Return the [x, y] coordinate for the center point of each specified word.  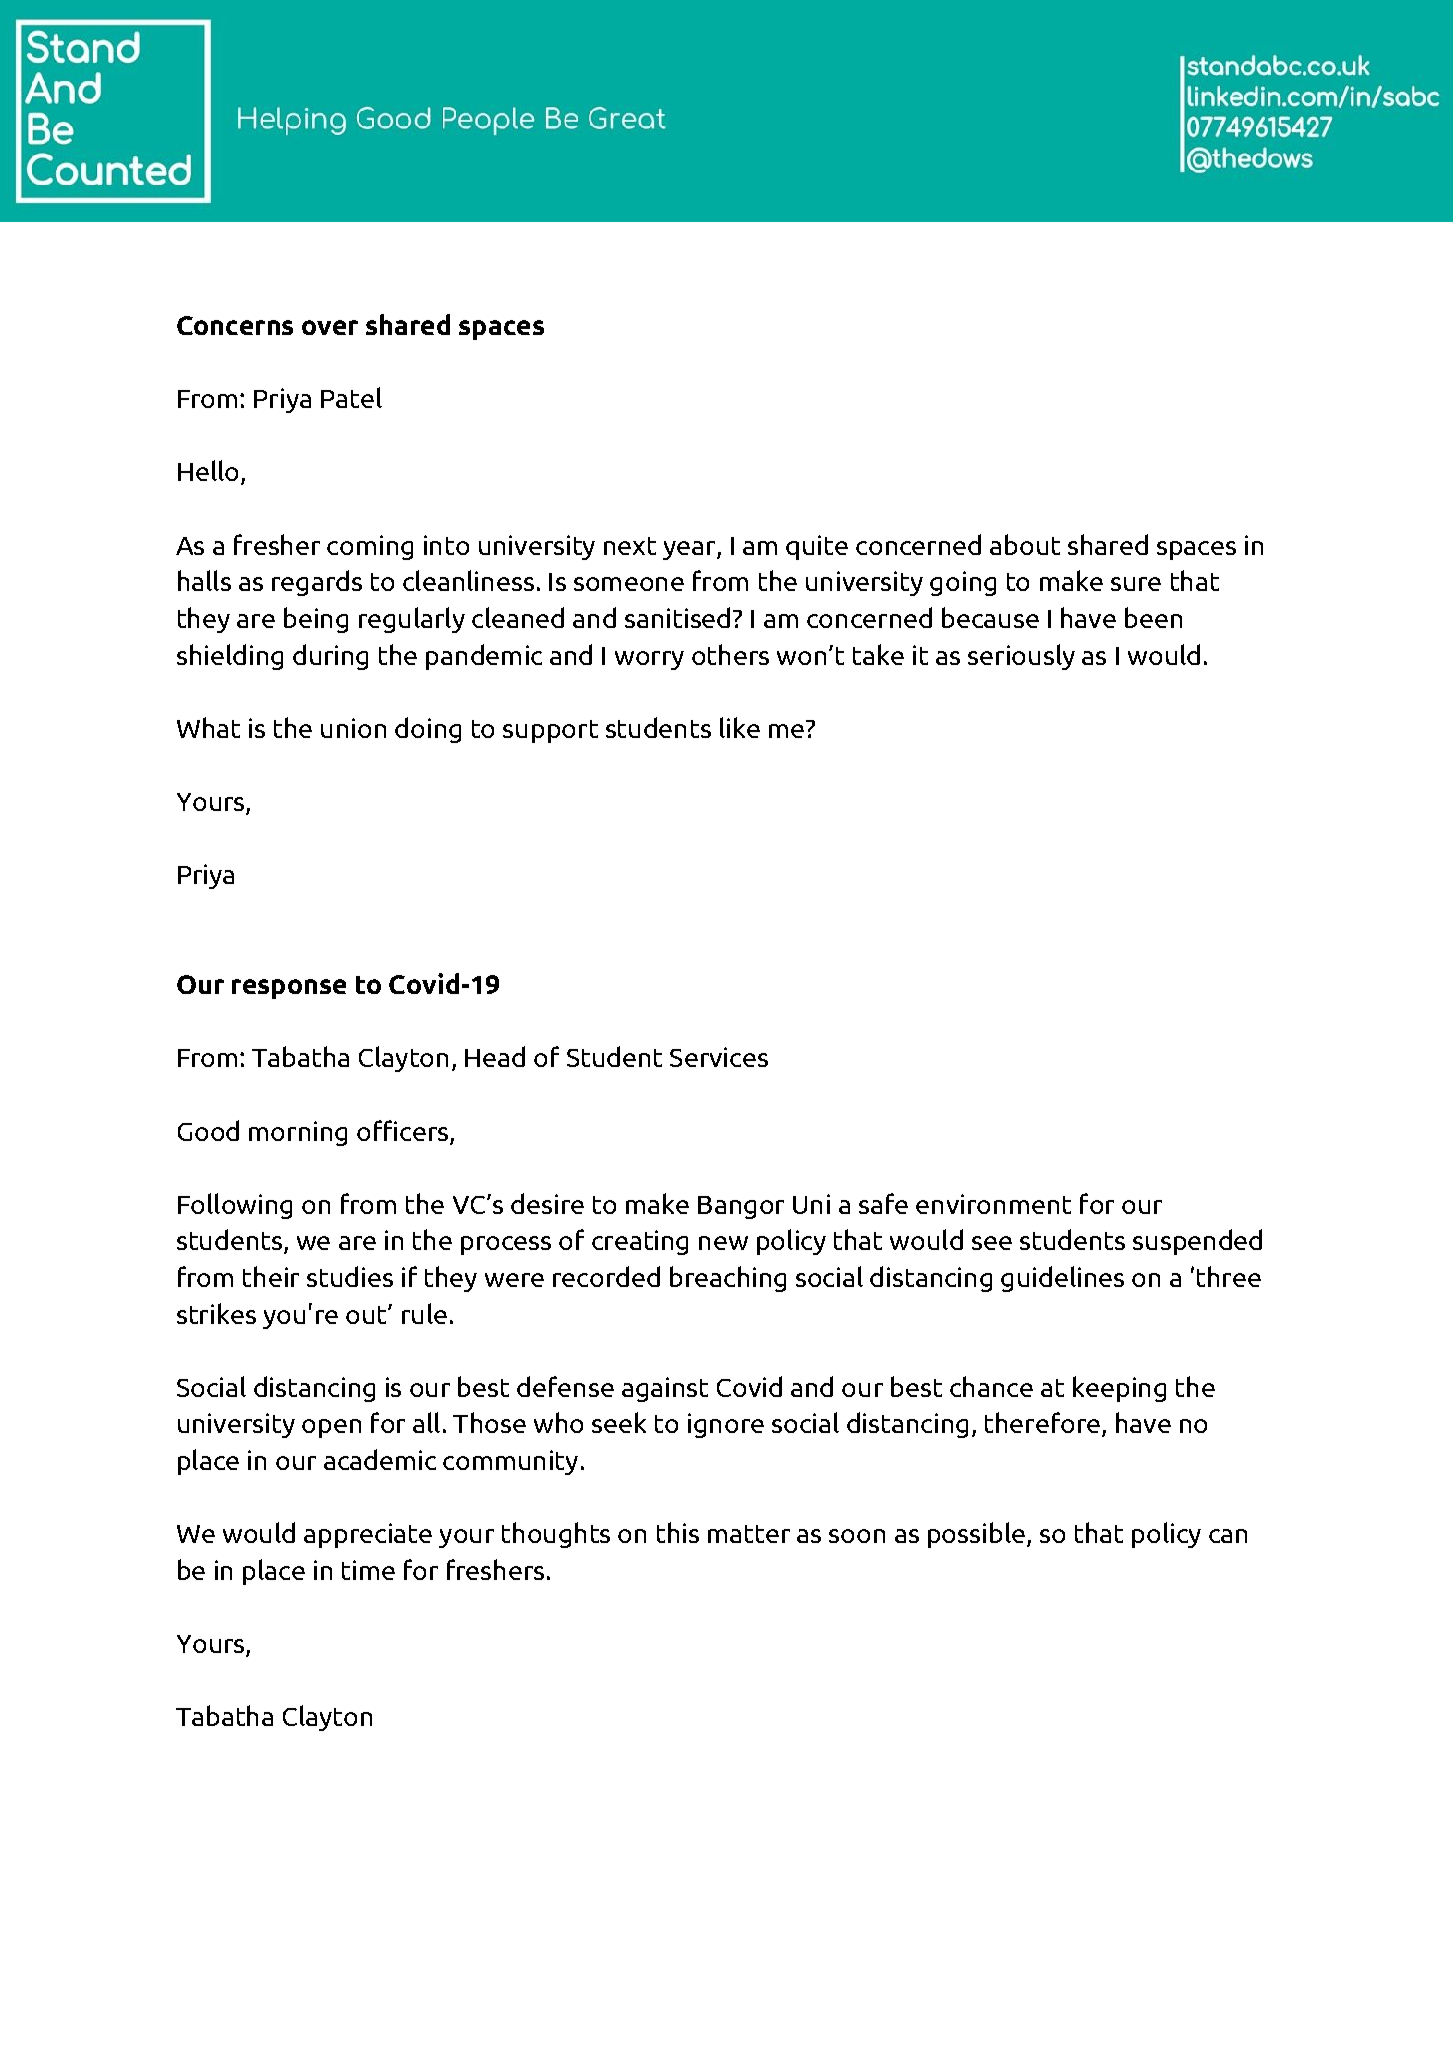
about [1025, 544]
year [690, 550]
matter [749, 1534]
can [1228, 1536]
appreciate [368, 1535]
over [330, 327]
